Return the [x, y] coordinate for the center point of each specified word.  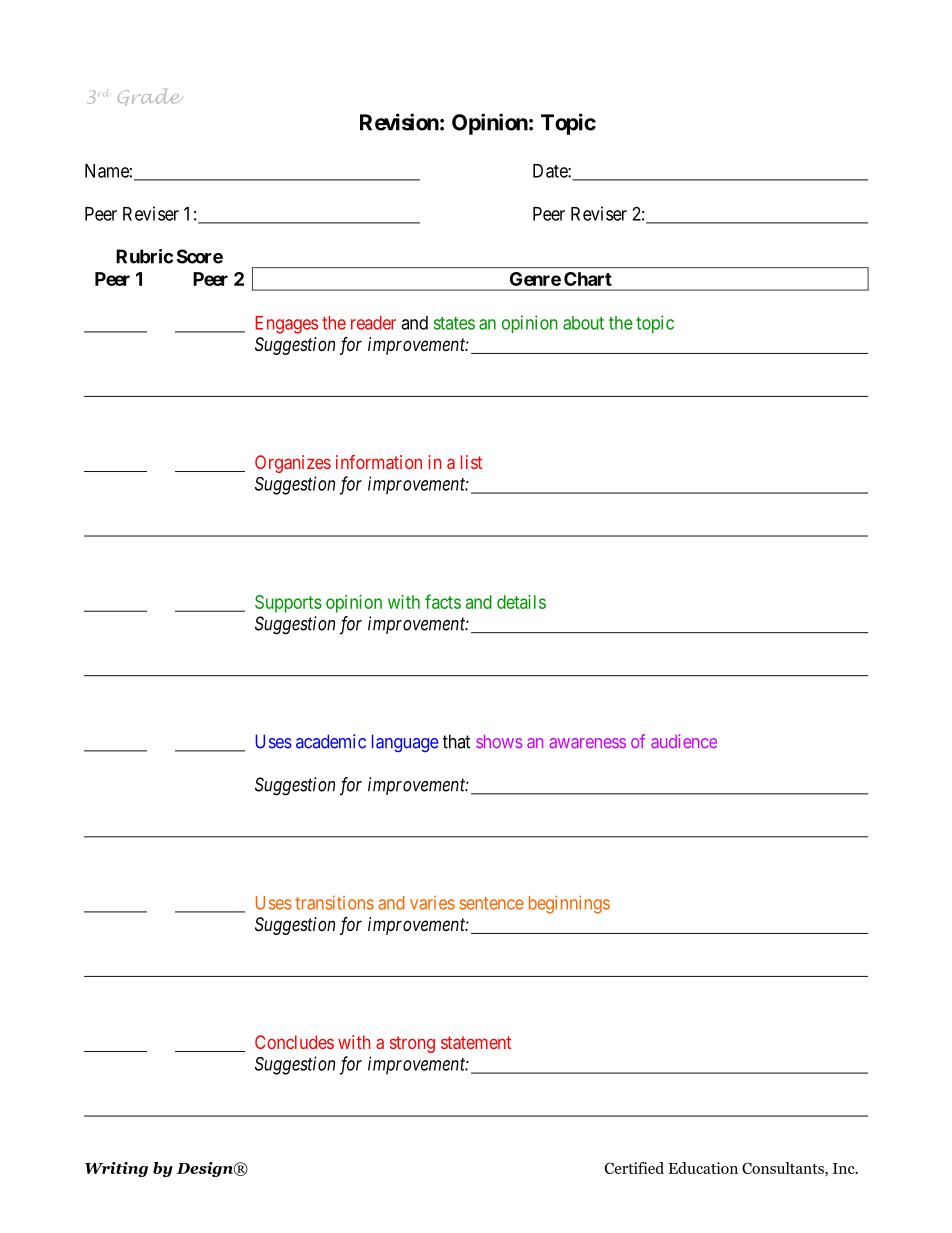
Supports [288, 604]
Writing [116, 1169]
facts [443, 601]
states [454, 323]
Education [703, 1168]
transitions [334, 902]
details [521, 602]
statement [476, 1042]
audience [684, 741]
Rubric [144, 256]
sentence [491, 903]
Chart [588, 279]
